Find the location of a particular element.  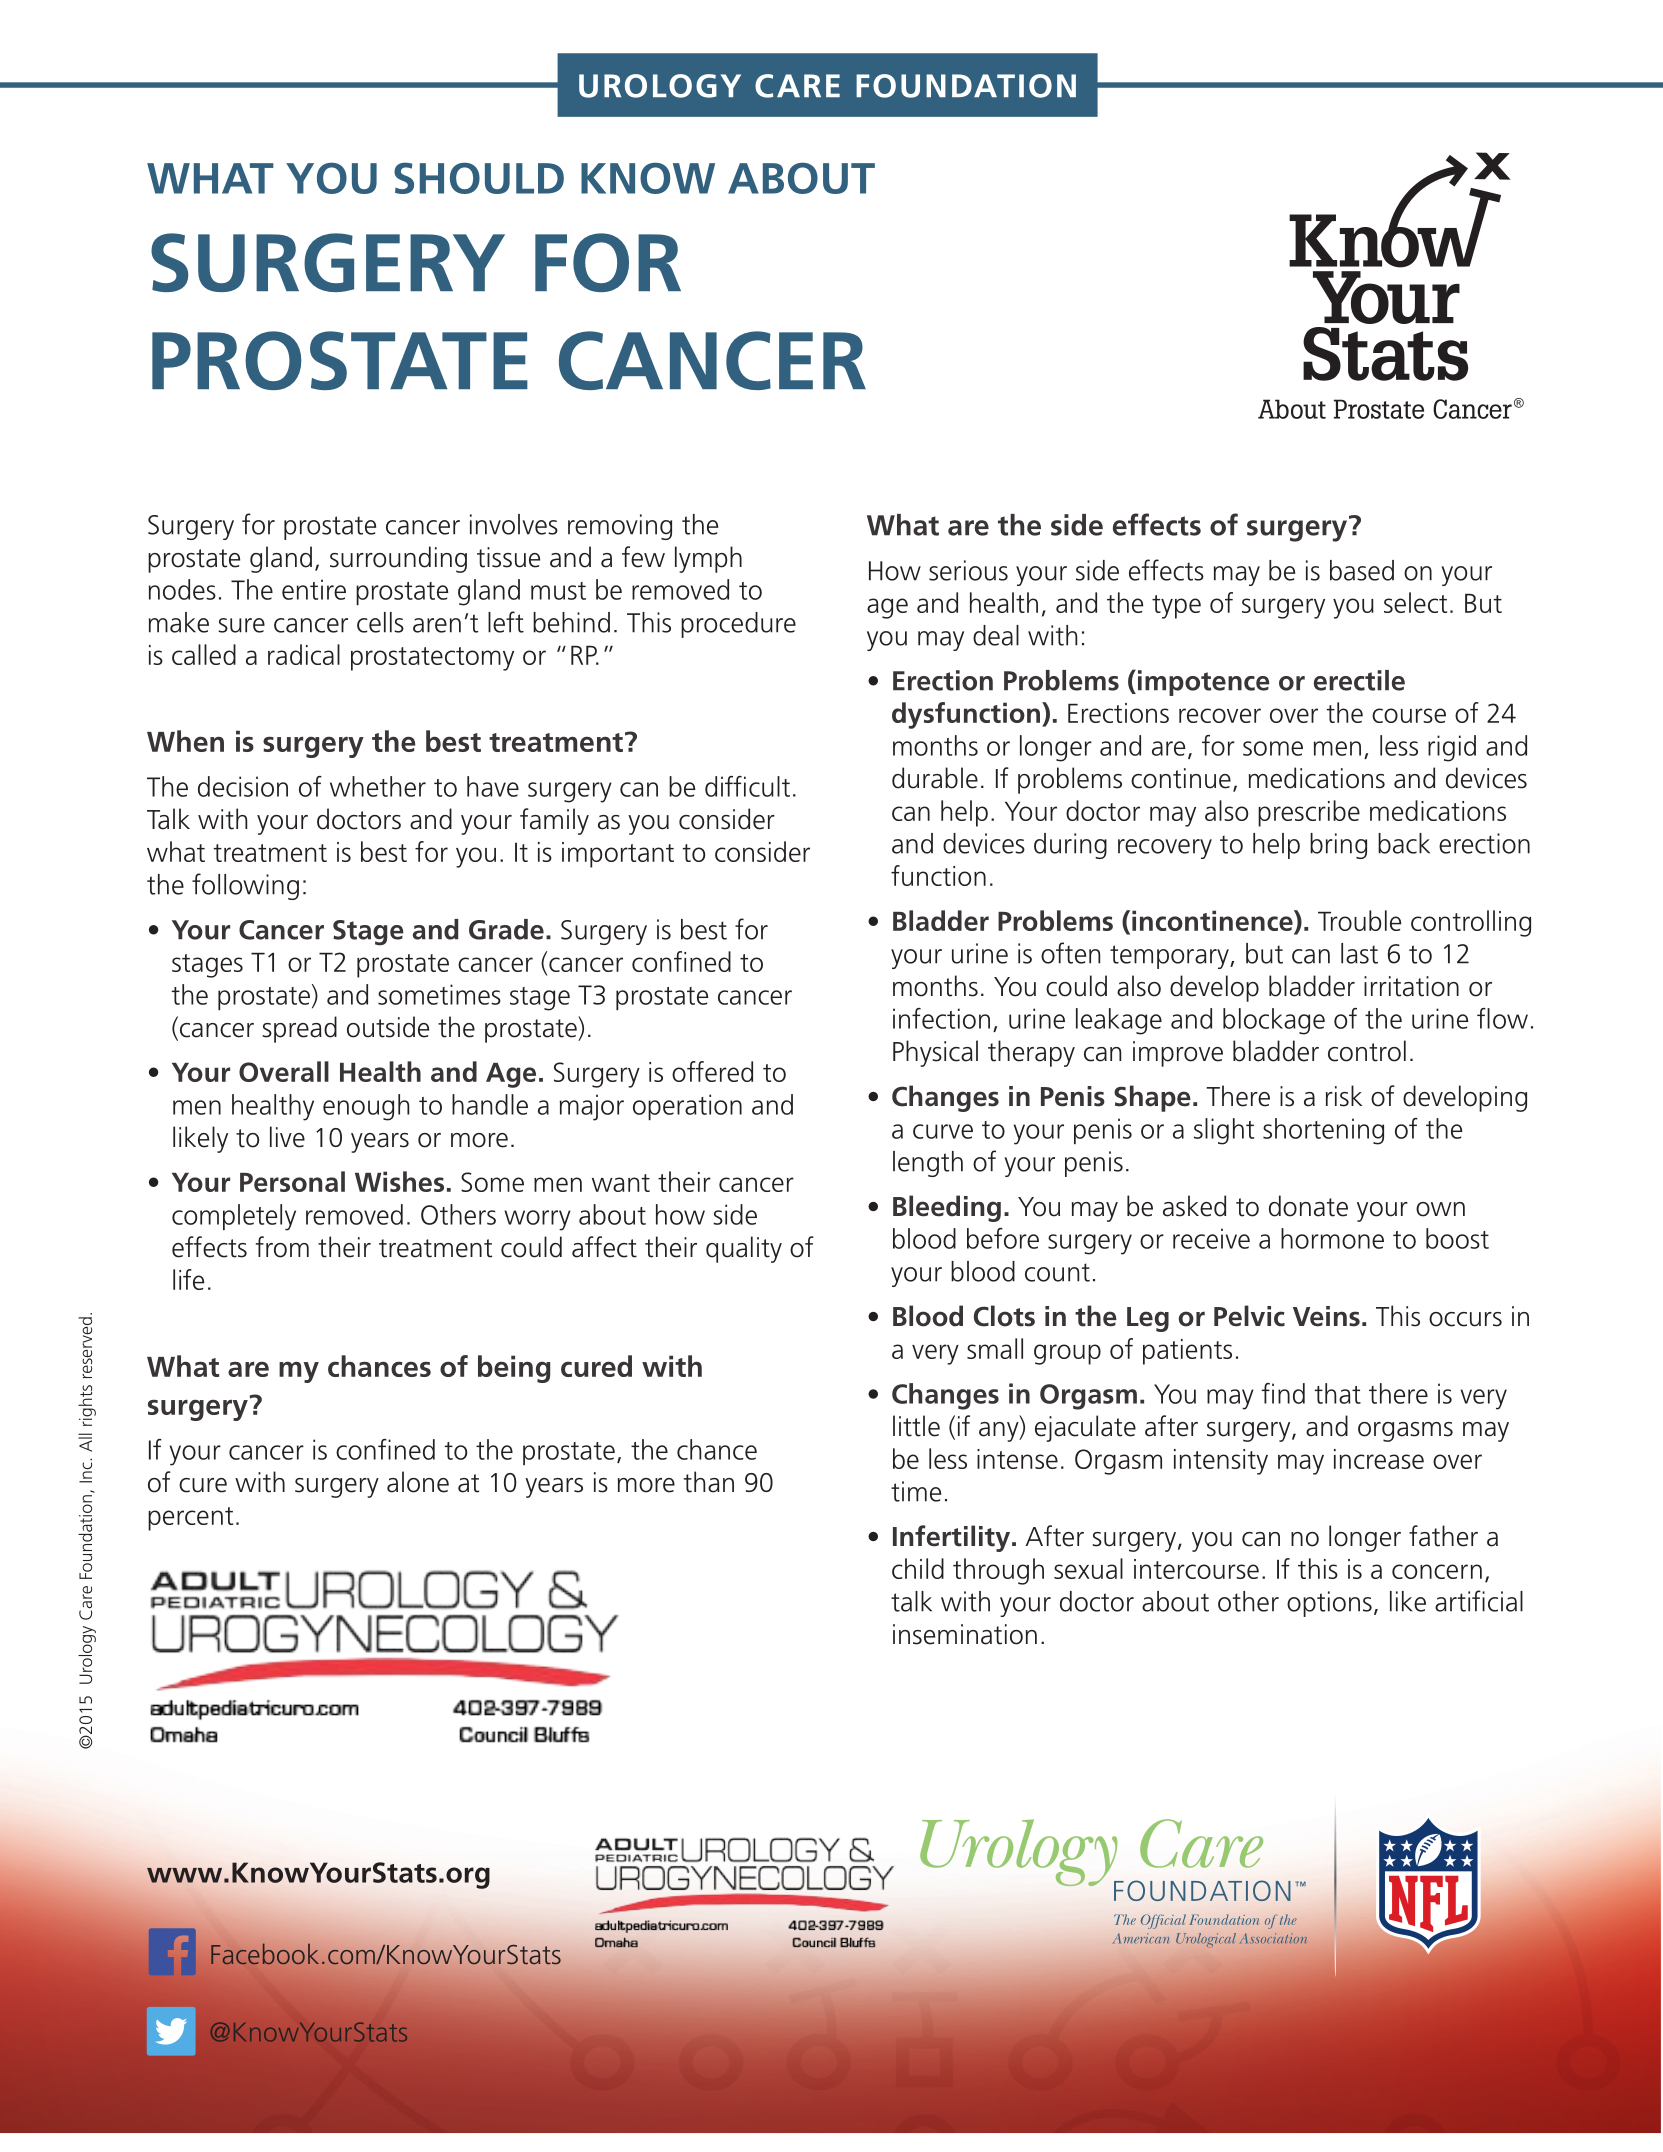

quality is located at coordinates (744, 1249).
